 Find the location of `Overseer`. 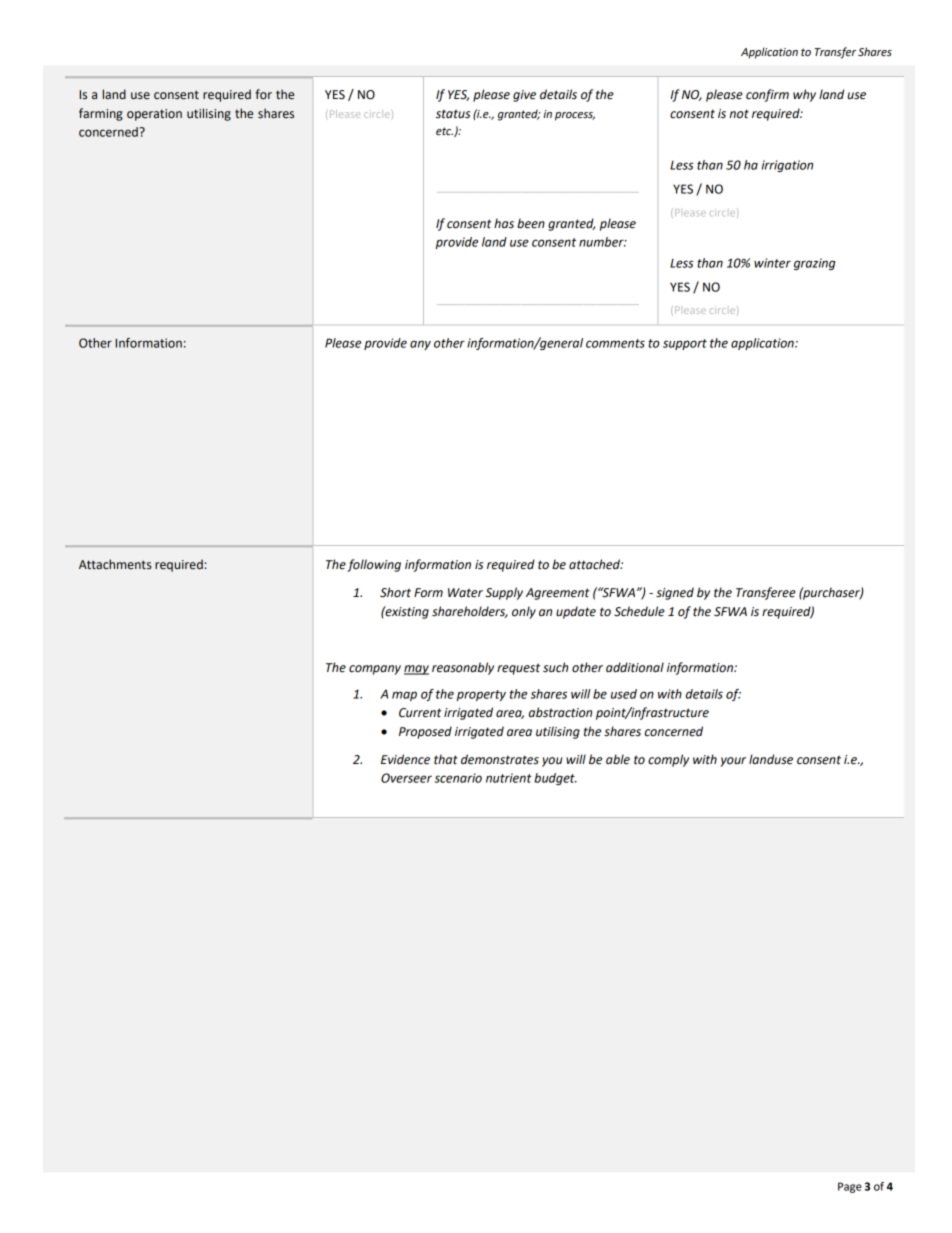

Overseer is located at coordinates (406, 778).
